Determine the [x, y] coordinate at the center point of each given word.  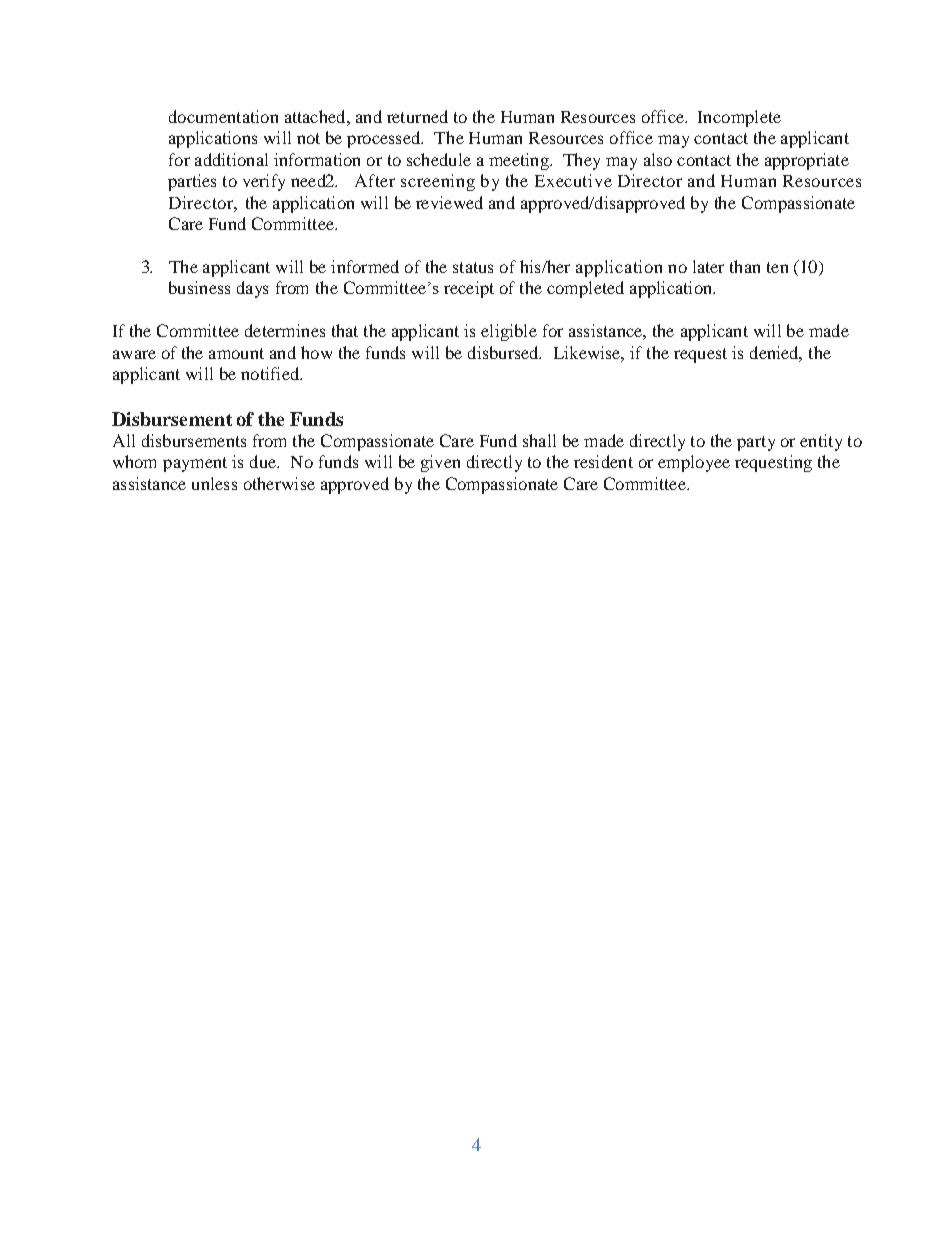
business [199, 287]
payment [195, 464]
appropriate [807, 161]
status [473, 267]
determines [285, 330]
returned [417, 116]
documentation [223, 116]
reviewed [449, 202]
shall [539, 440]
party [756, 443]
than [745, 266]
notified [271, 373]
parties [192, 182]
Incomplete [739, 118]
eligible [509, 332]
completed [585, 289]
